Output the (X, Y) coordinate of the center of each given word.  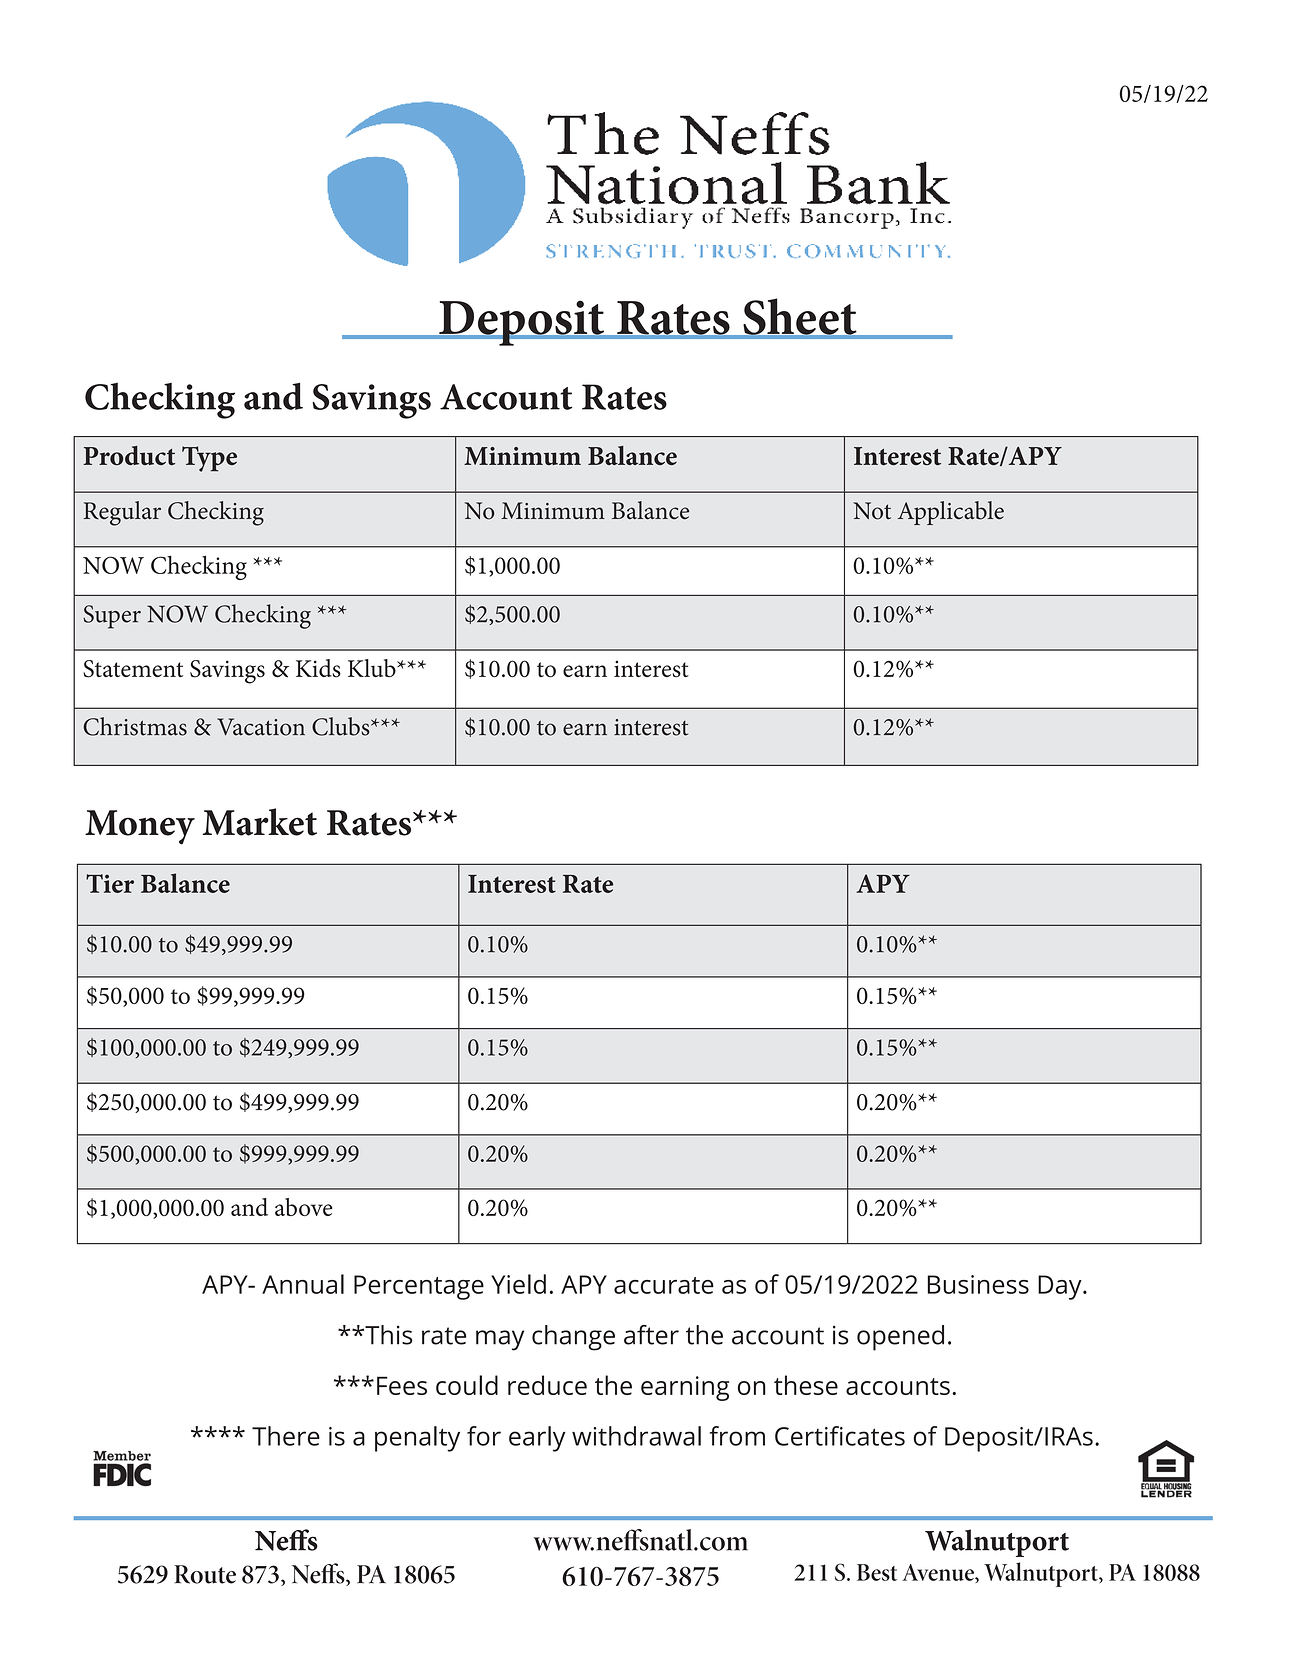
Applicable (951, 513)
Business (978, 1284)
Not (872, 511)
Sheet (800, 317)
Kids (318, 668)
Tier (110, 883)
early (537, 1439)
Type (209, 459)
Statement (133, 669)
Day (1061, 1287)
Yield (518, 1284)
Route (205, 1574)
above (304, 1207)
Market (259, 822)
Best (877, 1572)
